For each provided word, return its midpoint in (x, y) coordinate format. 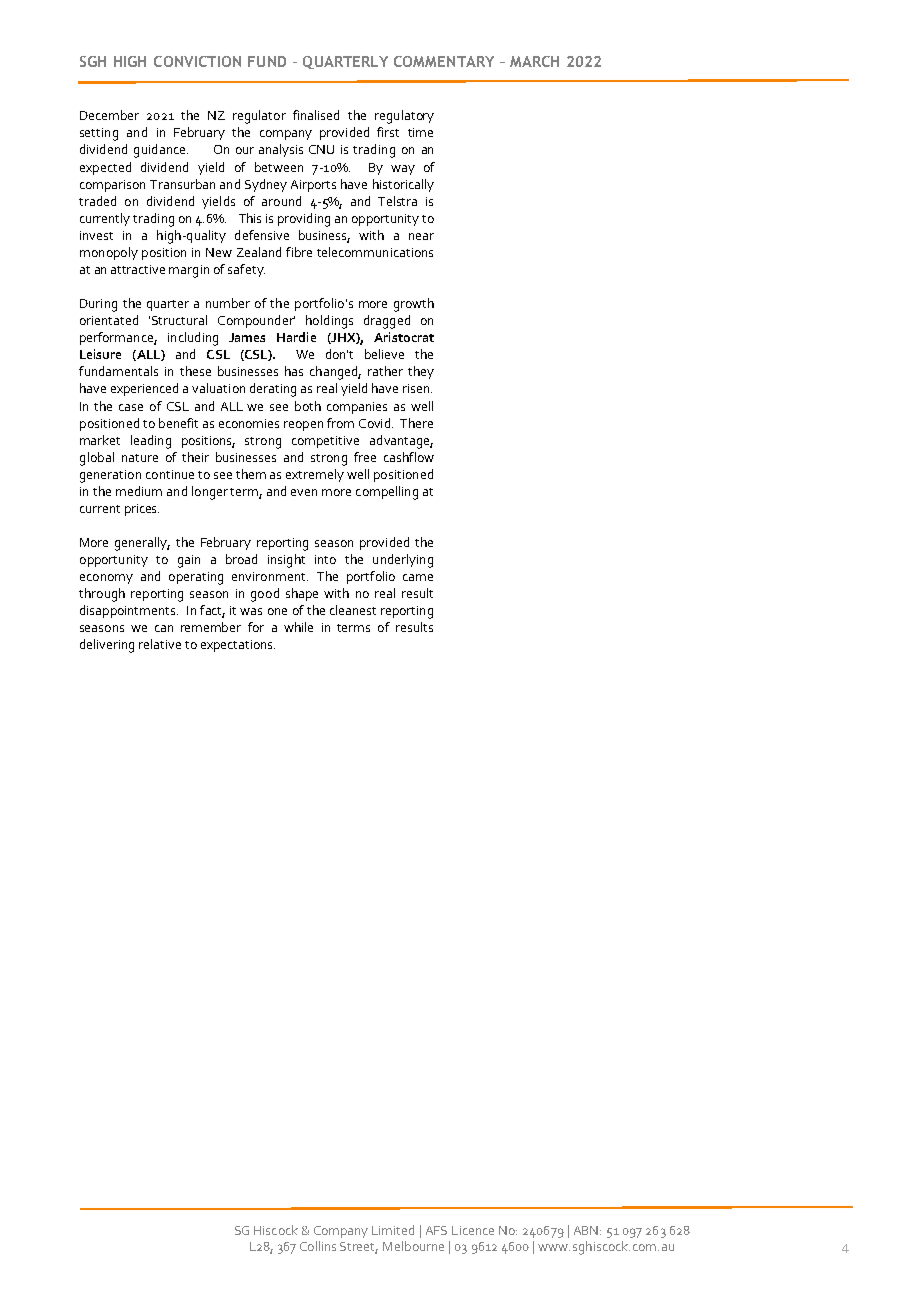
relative (160, 644)
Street (359, 1248)
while (298, 627)
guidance (161, 151)
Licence (473, 1230)
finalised (316, 115)
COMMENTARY (444, 61)
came (418, 577)
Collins (318, 1246)
